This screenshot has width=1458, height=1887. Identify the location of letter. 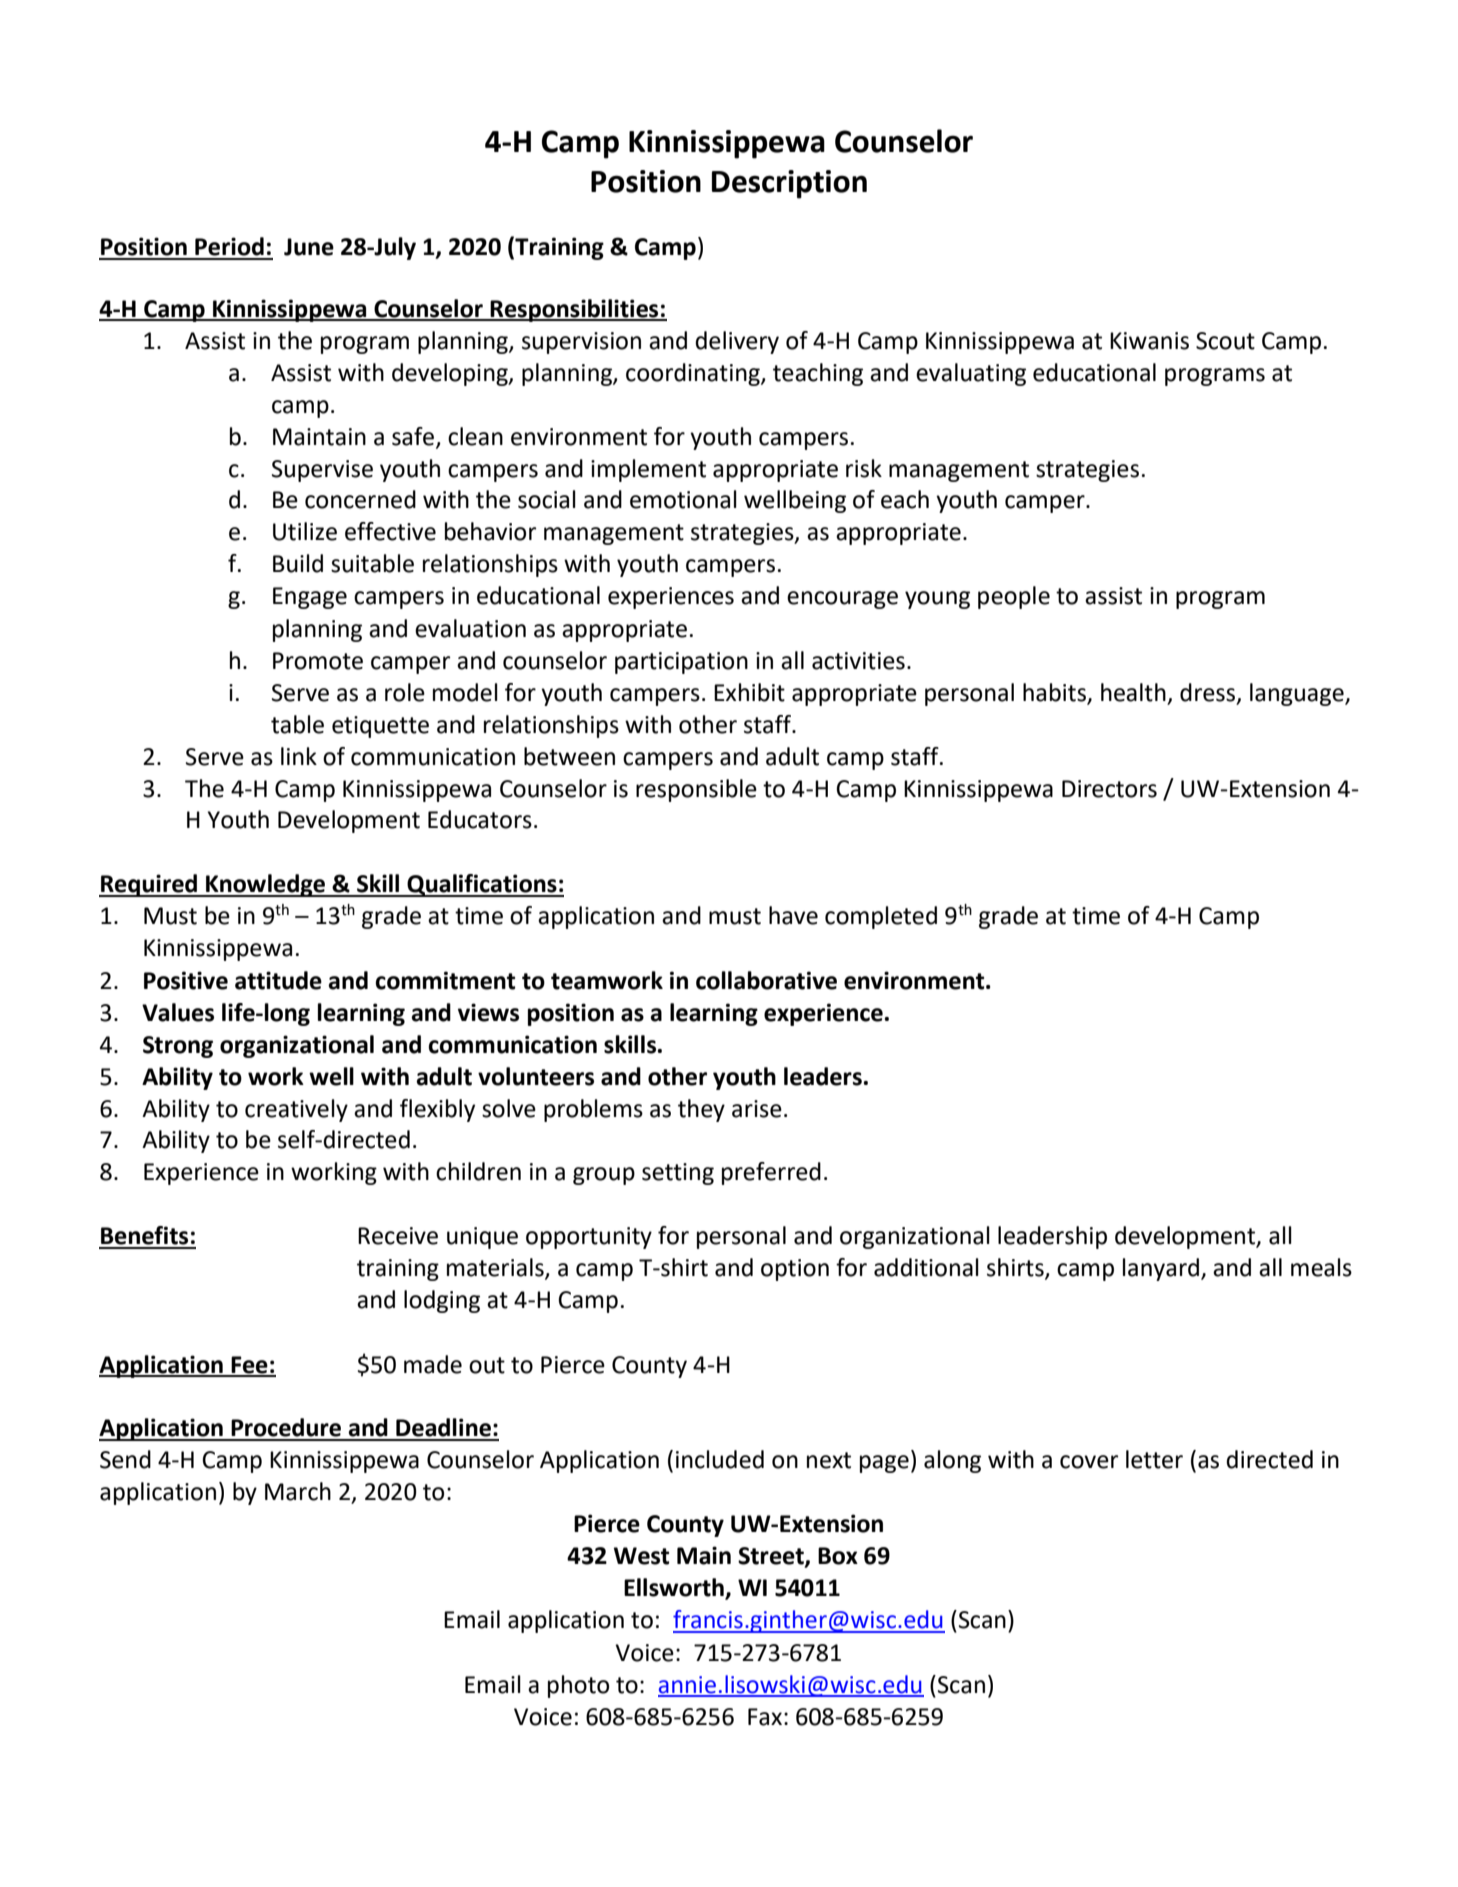
(1154, 1459).
